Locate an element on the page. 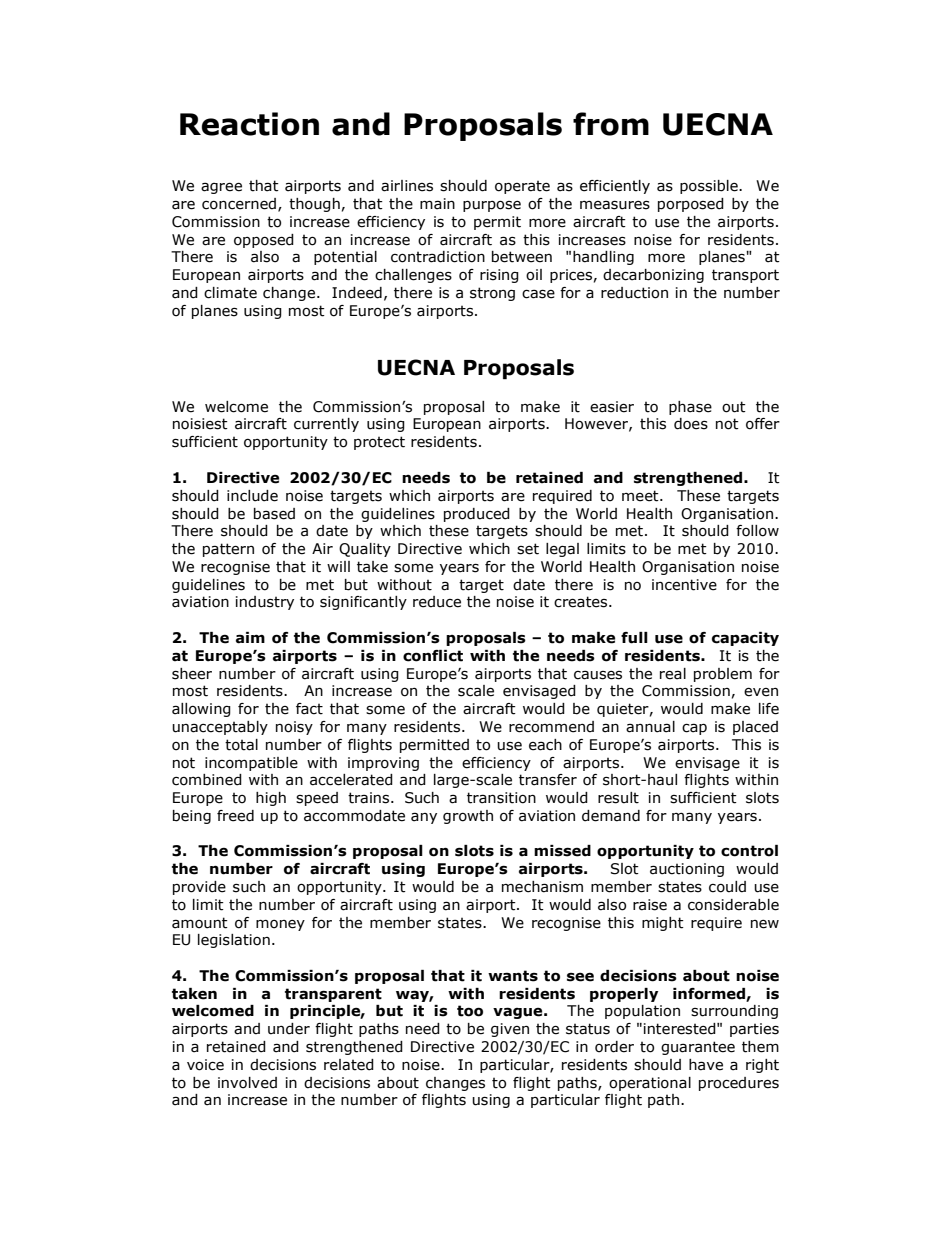 The image size is (952, 1233). include is located at coordinates (252, 496).
